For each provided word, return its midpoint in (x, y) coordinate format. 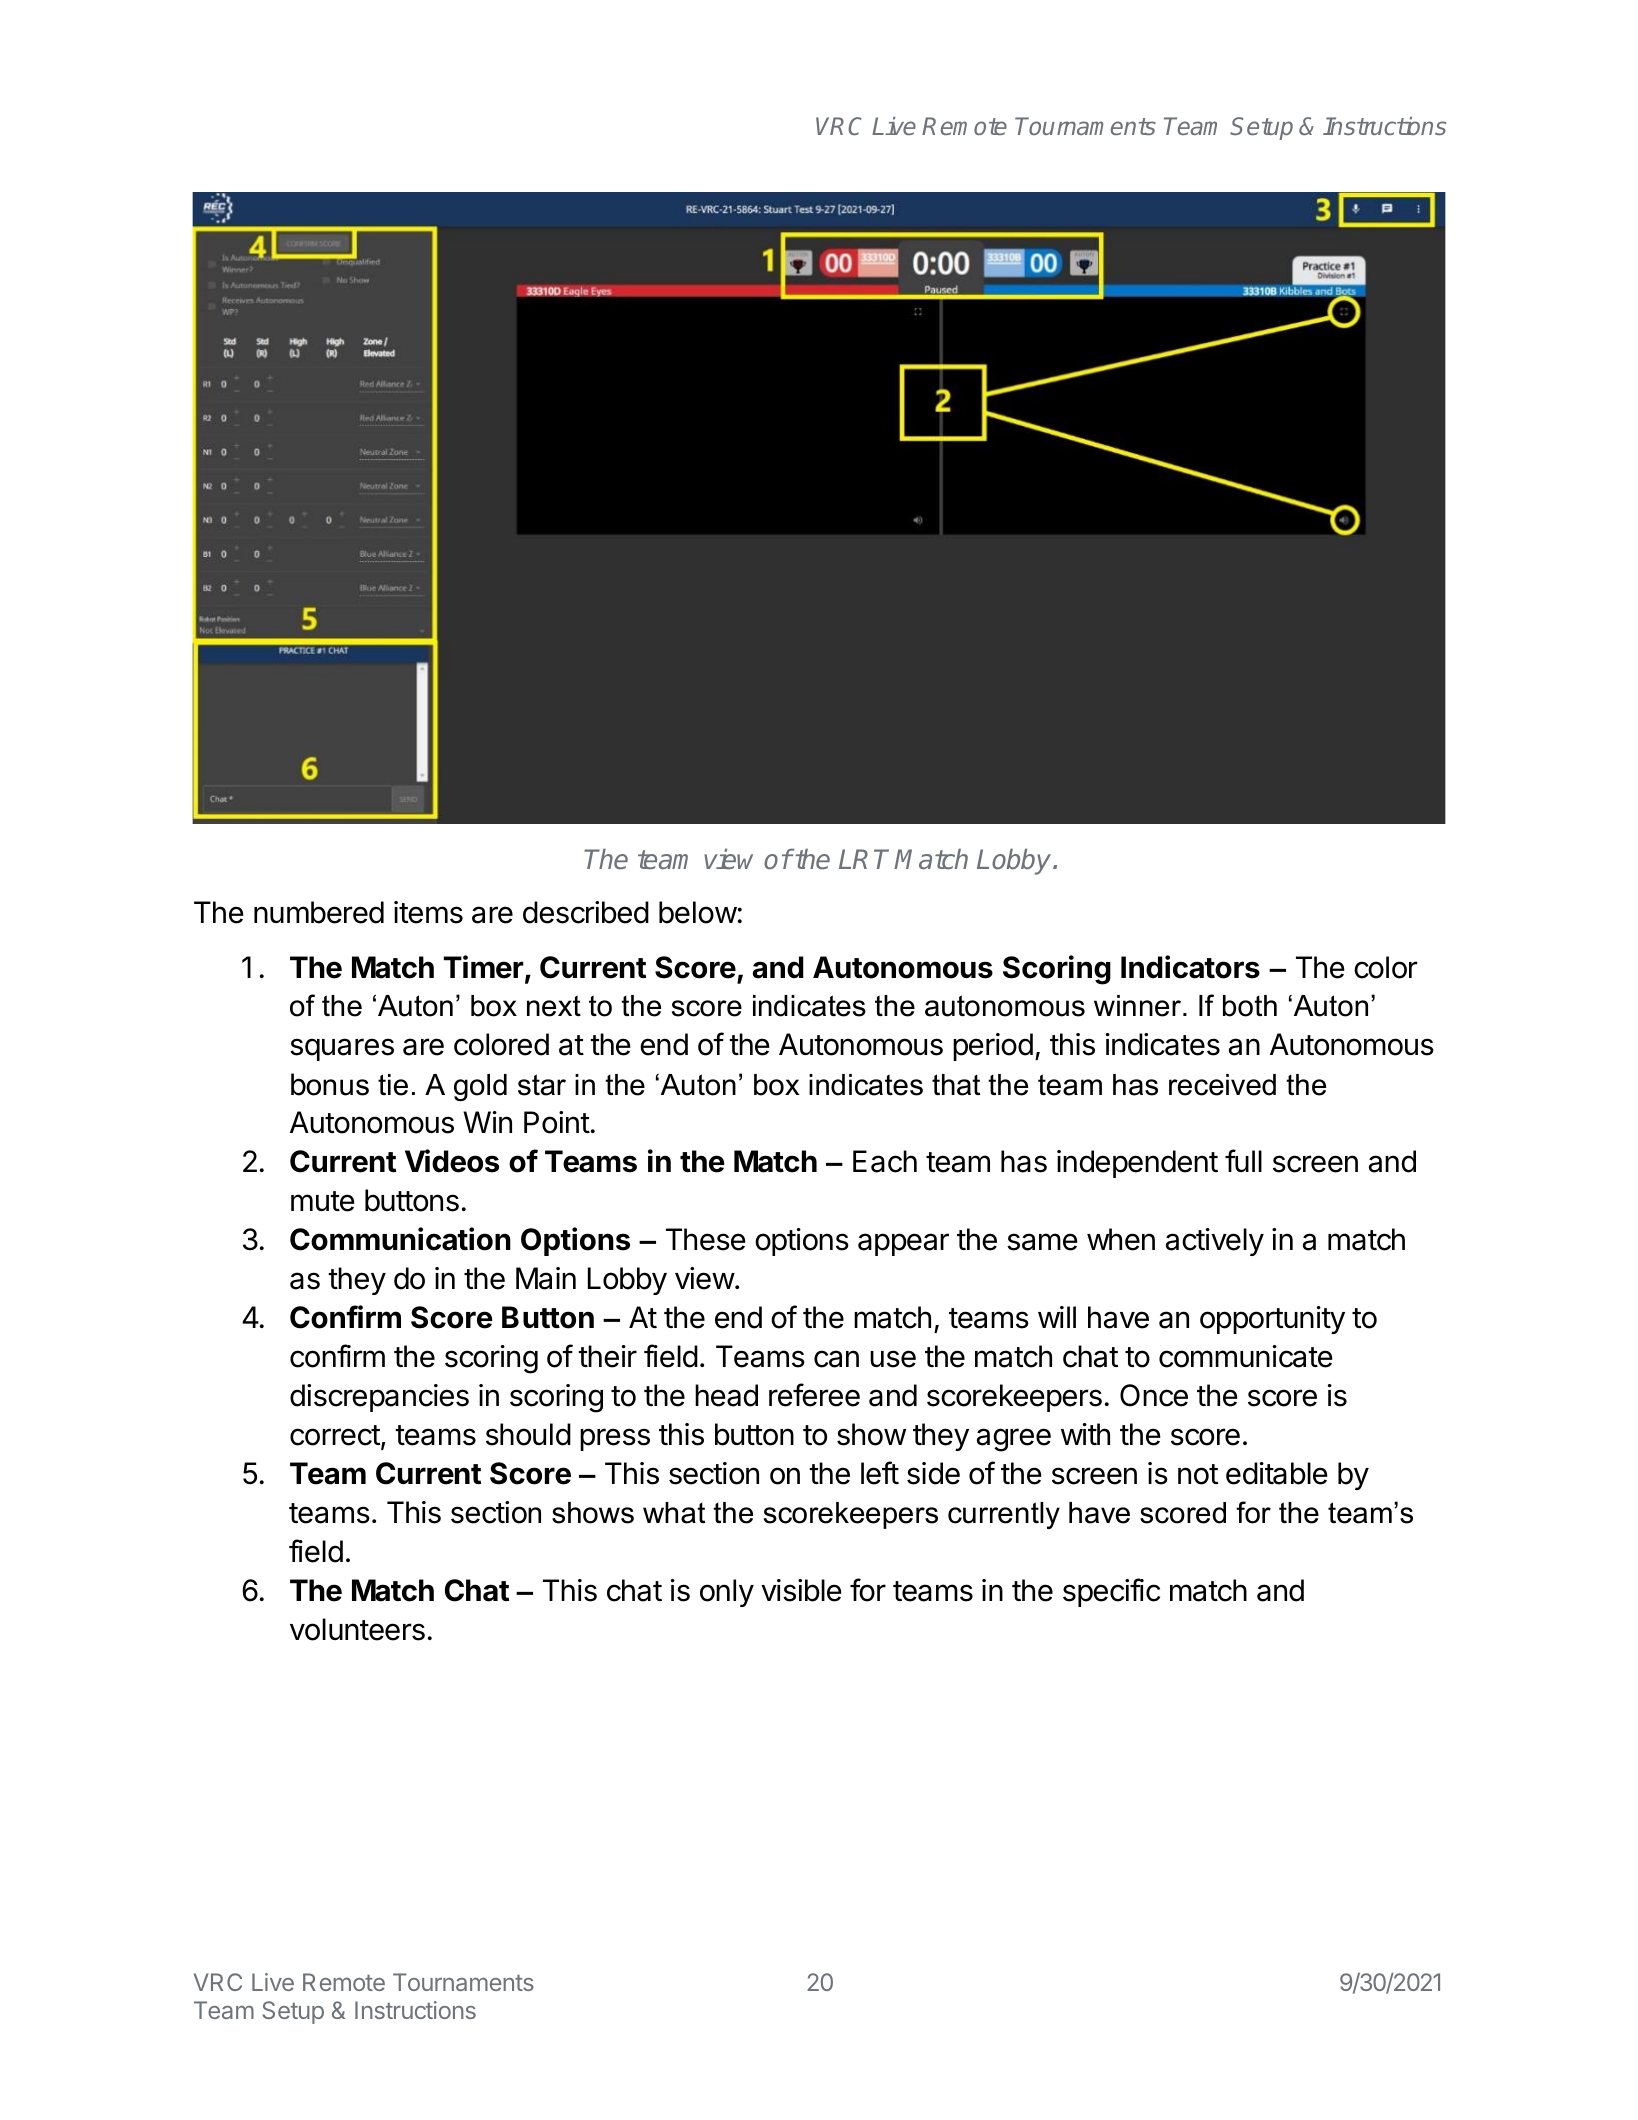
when (1121, 1239)
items (428, 912)
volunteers (357, 1629)
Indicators (1190, 967)
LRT (867, 859)
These (706, 1239)
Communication (400, 1239)
